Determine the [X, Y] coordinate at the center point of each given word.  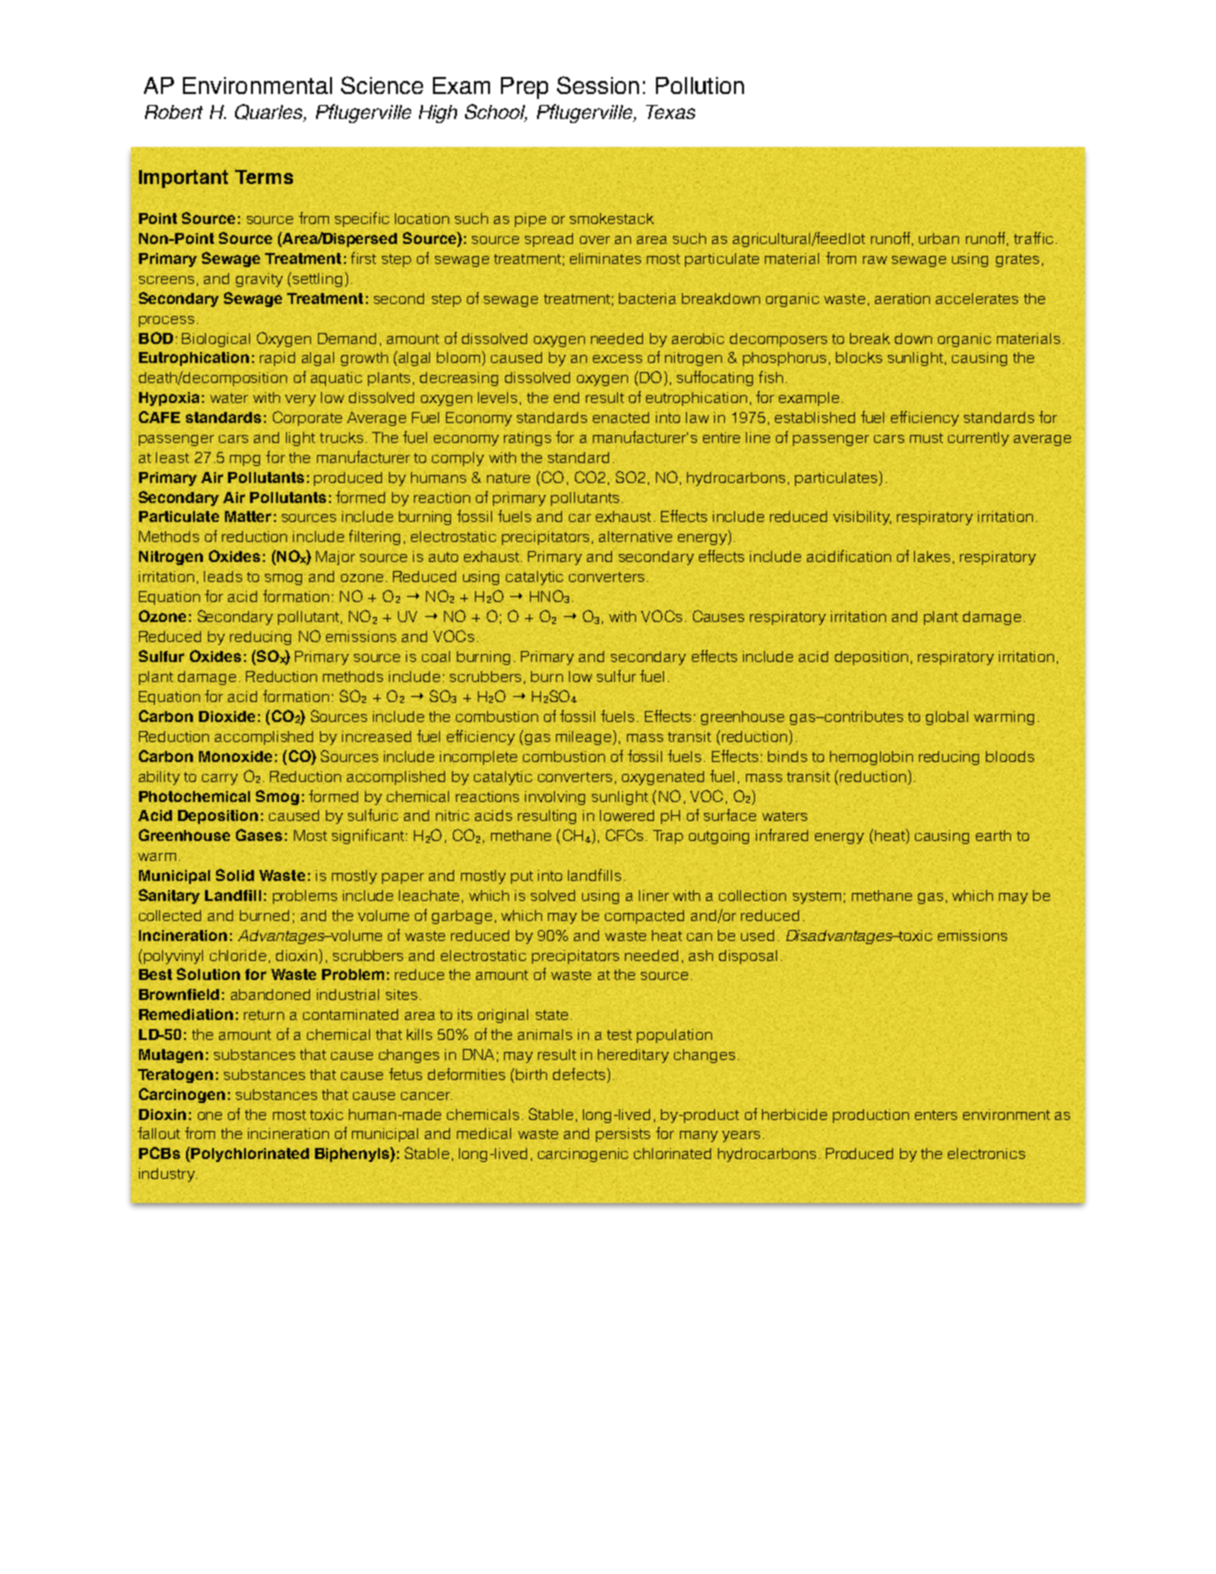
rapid [277, 359]
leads [223, 576]
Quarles [270, 113]
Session [598, 85]
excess [617, 359]
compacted [644, 917]
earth [993, 835]
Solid [235, 875]
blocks [859, 357]
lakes [932, 556]
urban [939, 238]
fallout [159, 1133]
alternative [635, 536]
